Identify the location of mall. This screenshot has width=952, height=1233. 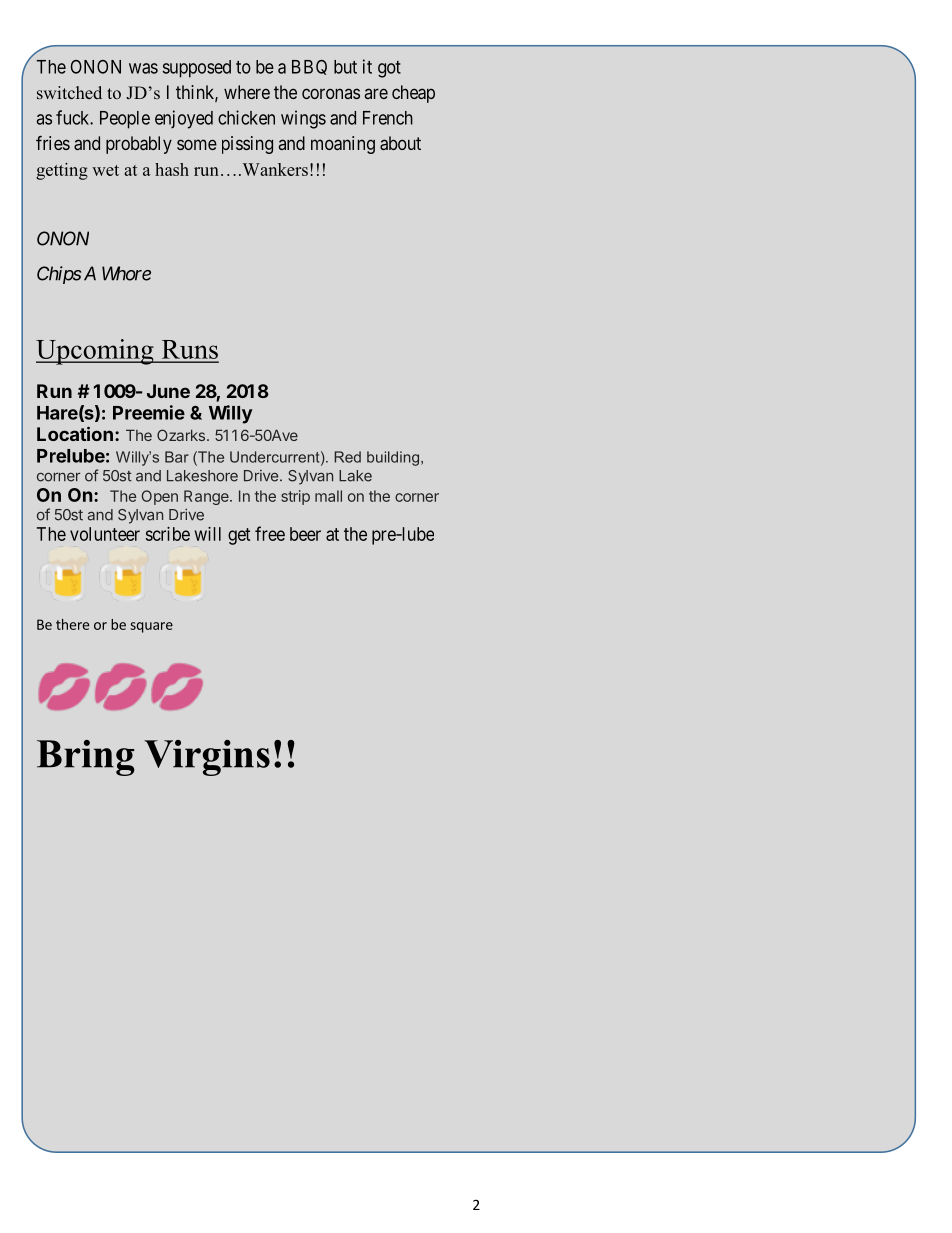
(328, 496).
